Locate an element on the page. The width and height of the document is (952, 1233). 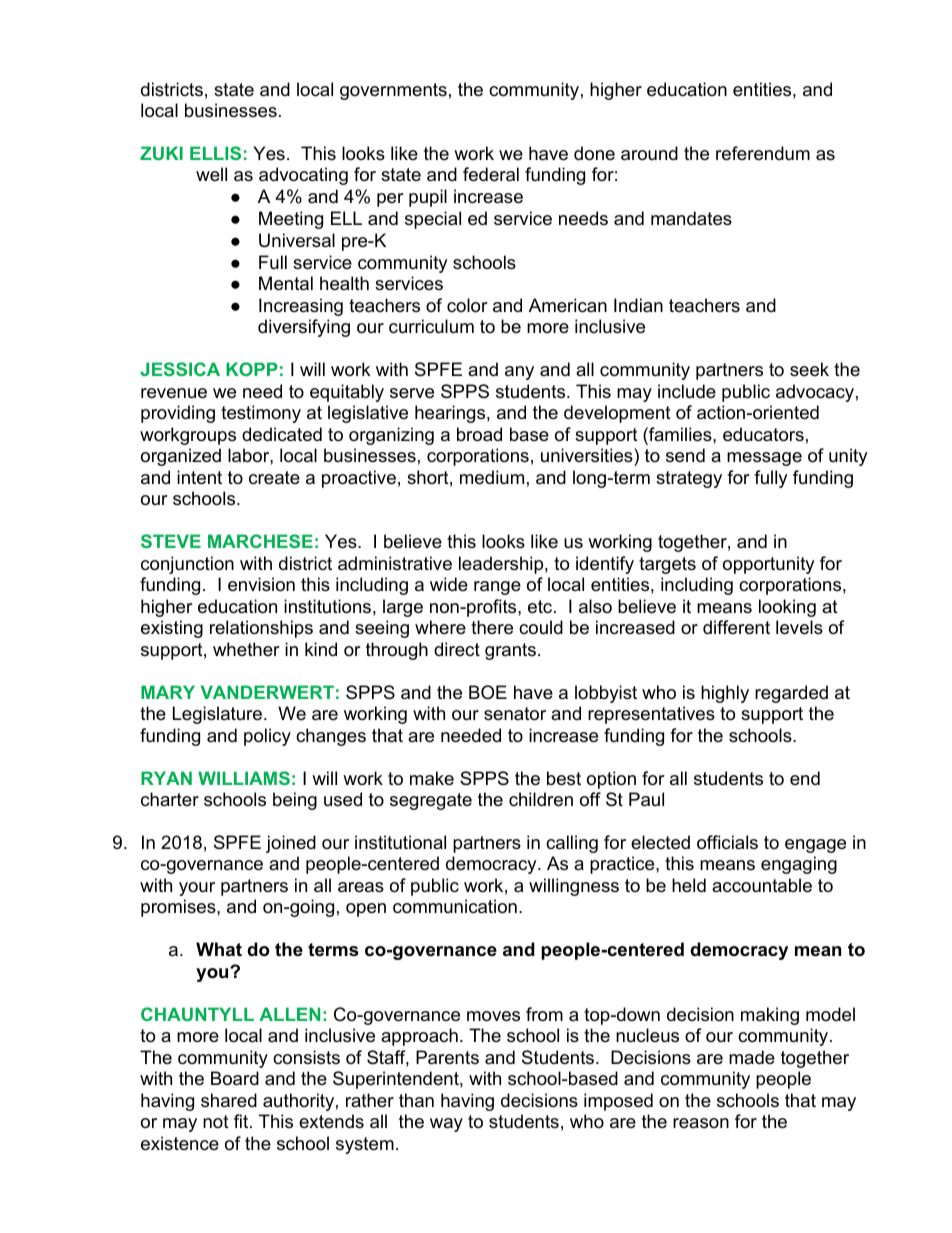
shared is located at coordinates (229, 1100).
